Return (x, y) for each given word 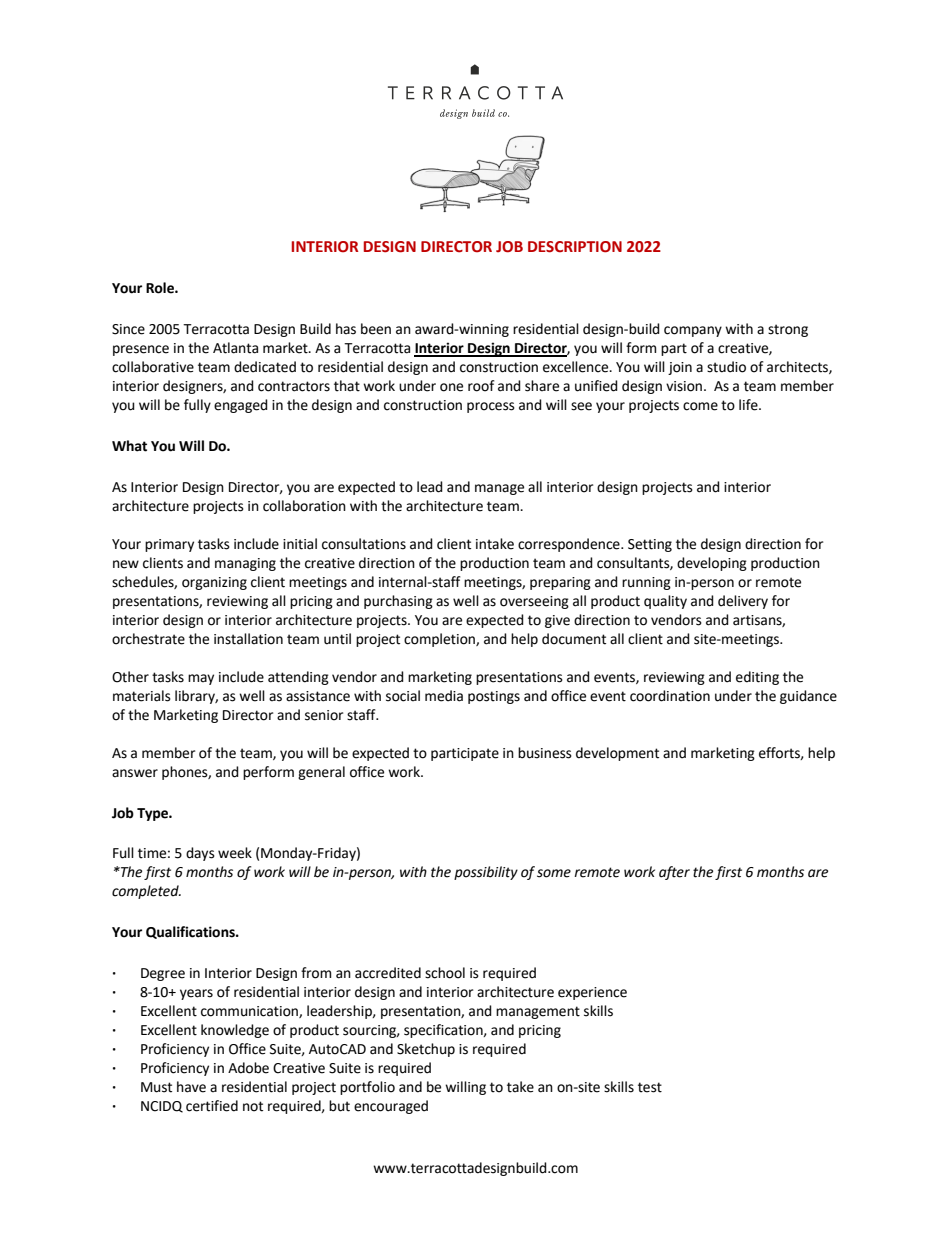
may (201, 679)
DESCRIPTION (575, 247)
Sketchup (426, 1050)
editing (757, 678)
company (693, 331)
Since (128, 329)
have (191, 1087)
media (444, 696)
